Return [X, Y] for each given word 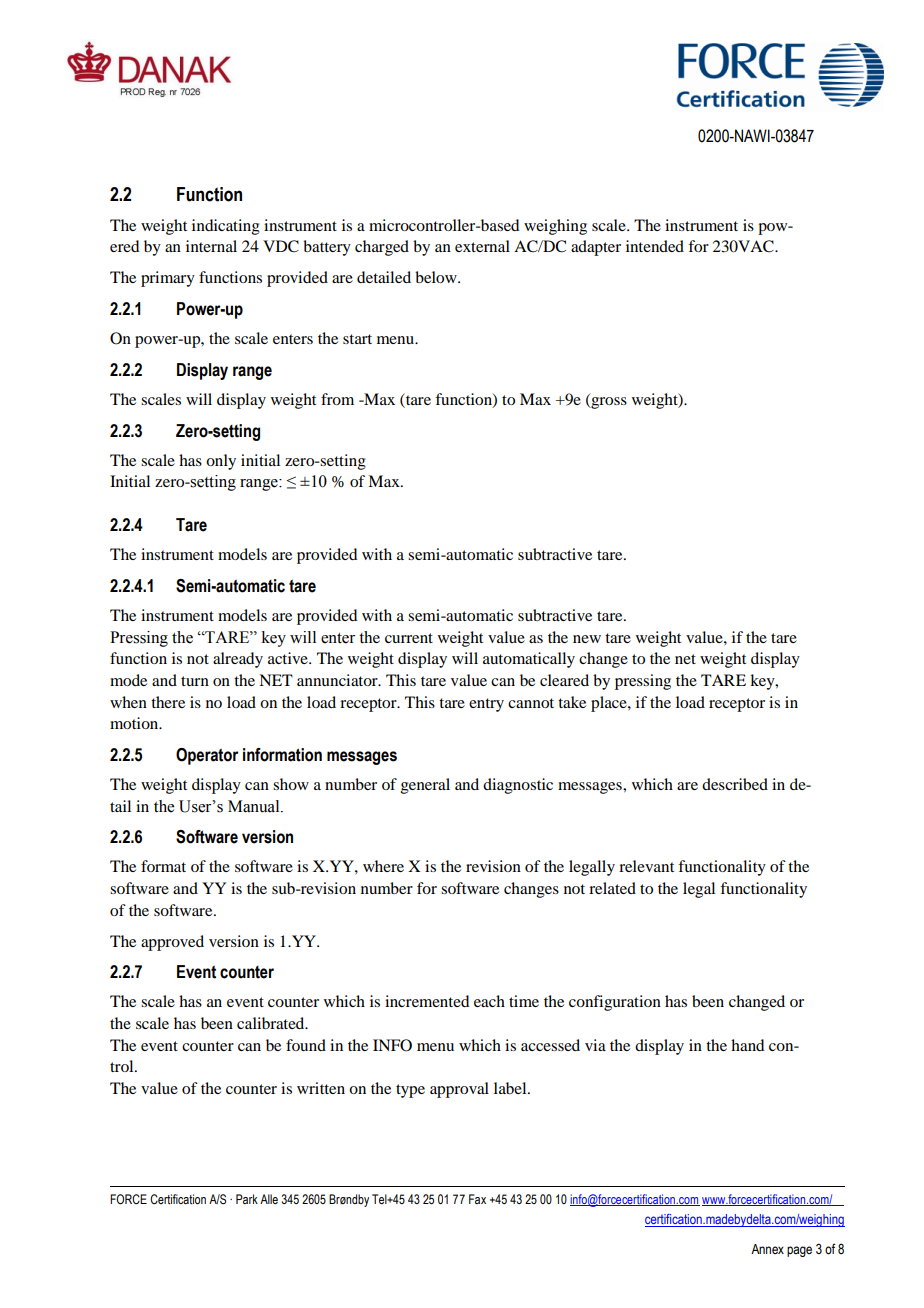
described [735, 784]
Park [247, 1199]
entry [486, 705]
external [482, 246]
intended [655, 246]
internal [211, 246]
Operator [207, 756]
